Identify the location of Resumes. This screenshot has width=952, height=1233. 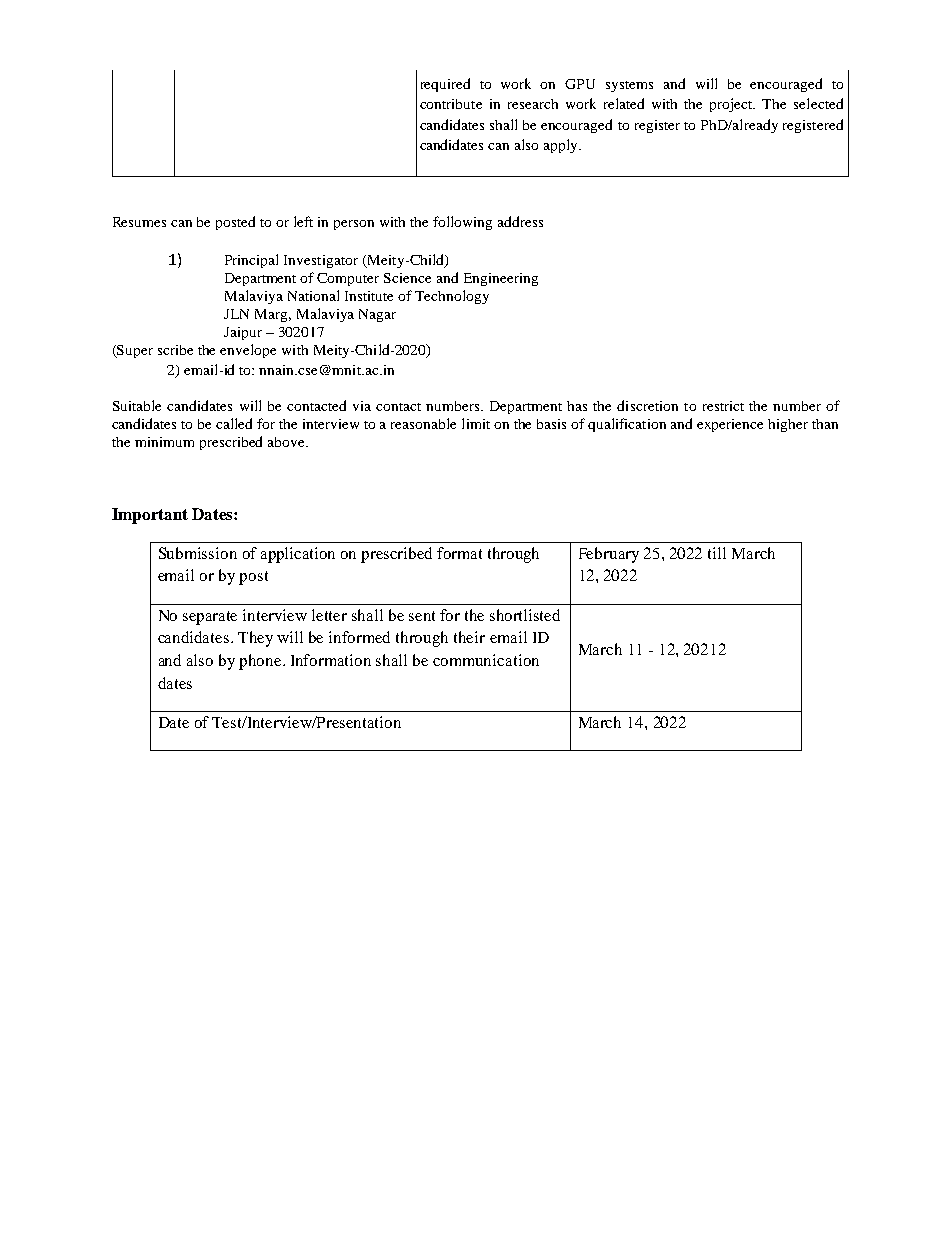
(139, 222).
